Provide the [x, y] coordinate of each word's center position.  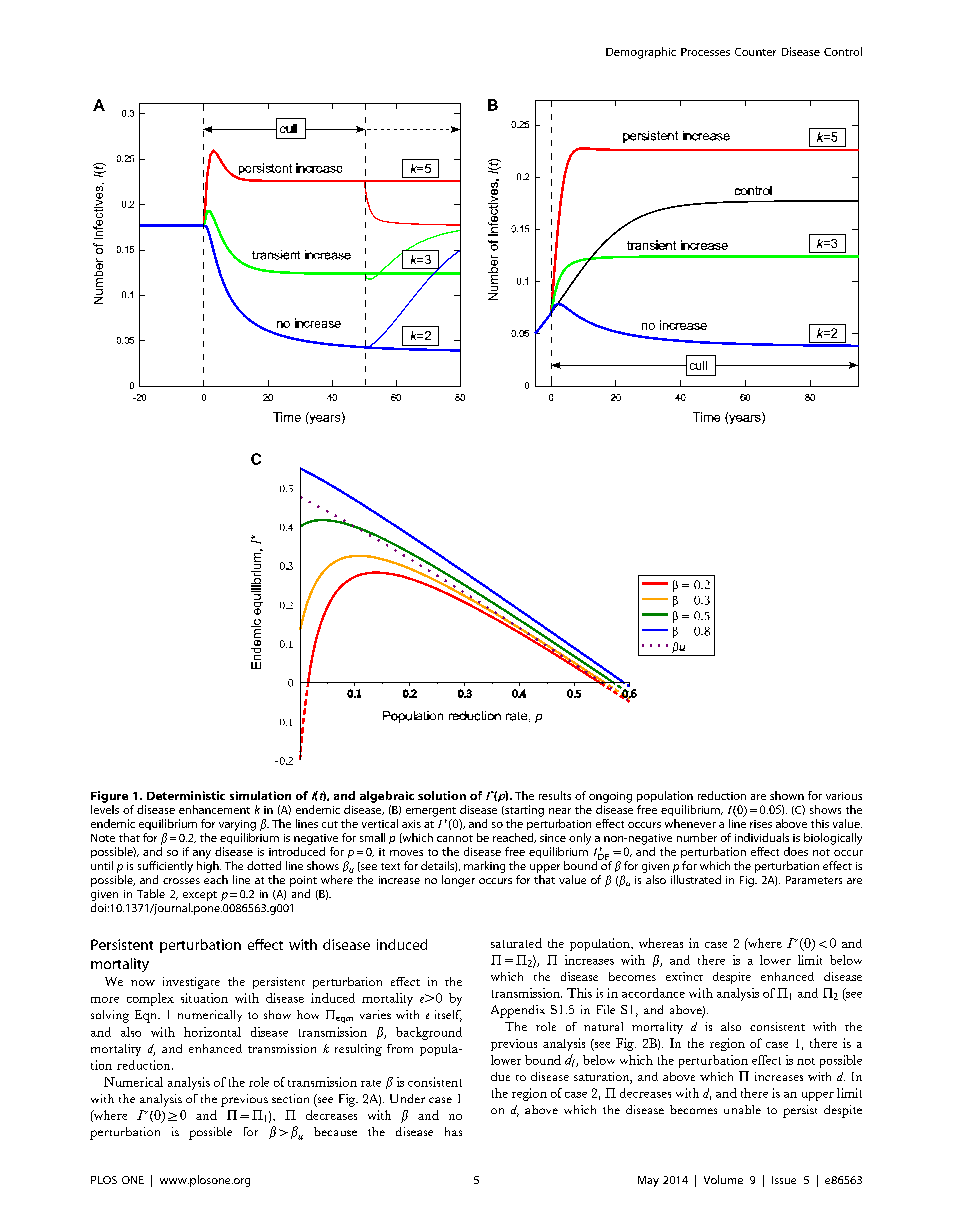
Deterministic [186, 795]
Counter [755, 52]
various [844, 796]
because [335, 1131]
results [555, 795]
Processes [705, 52]
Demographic [641, 53]
